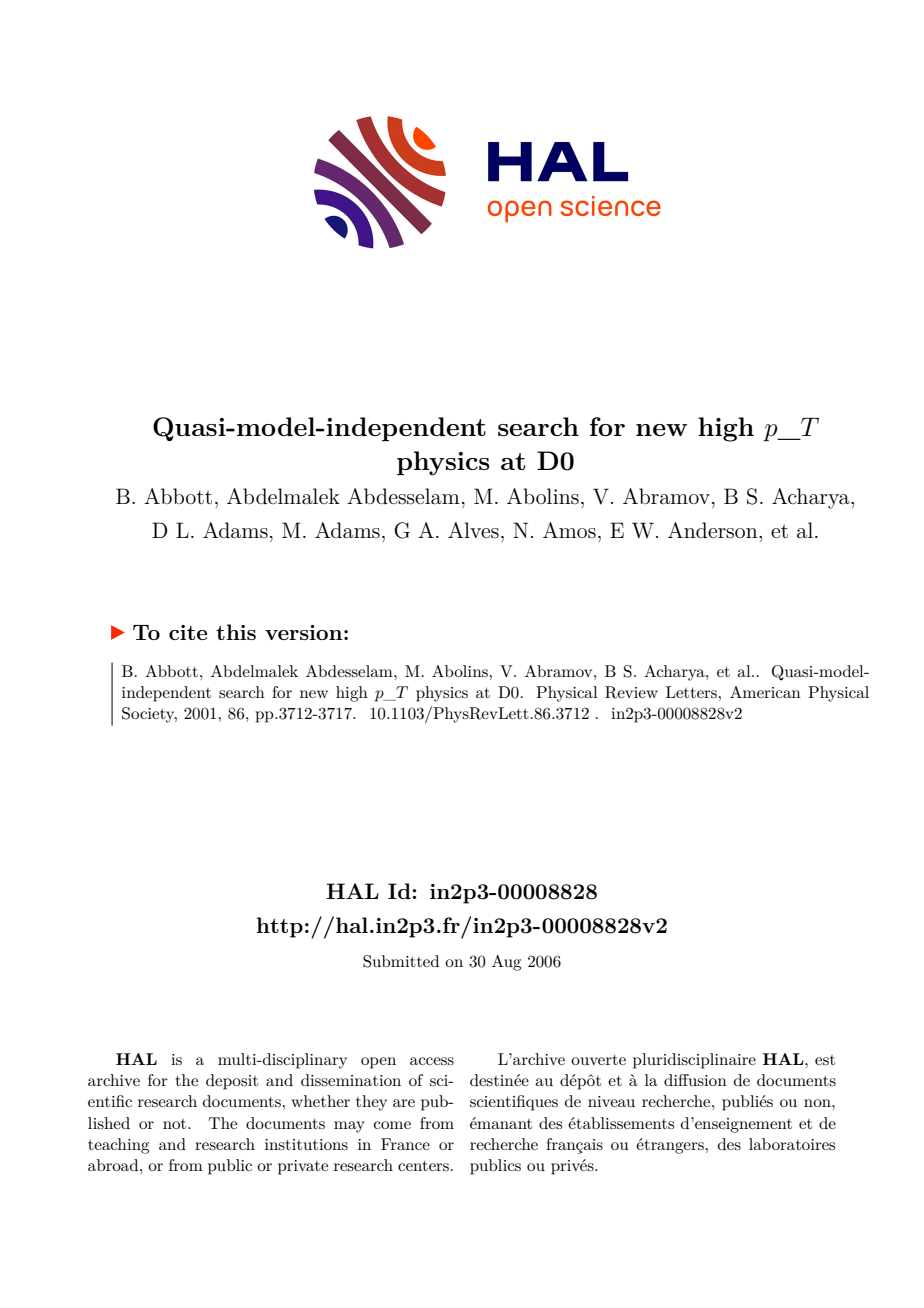 This screenshot has width=924, height=1308. What do you see at coordinates (695, 1080) in the screenshot?
I see `diffusion` at bounding box center [695, 1080].
